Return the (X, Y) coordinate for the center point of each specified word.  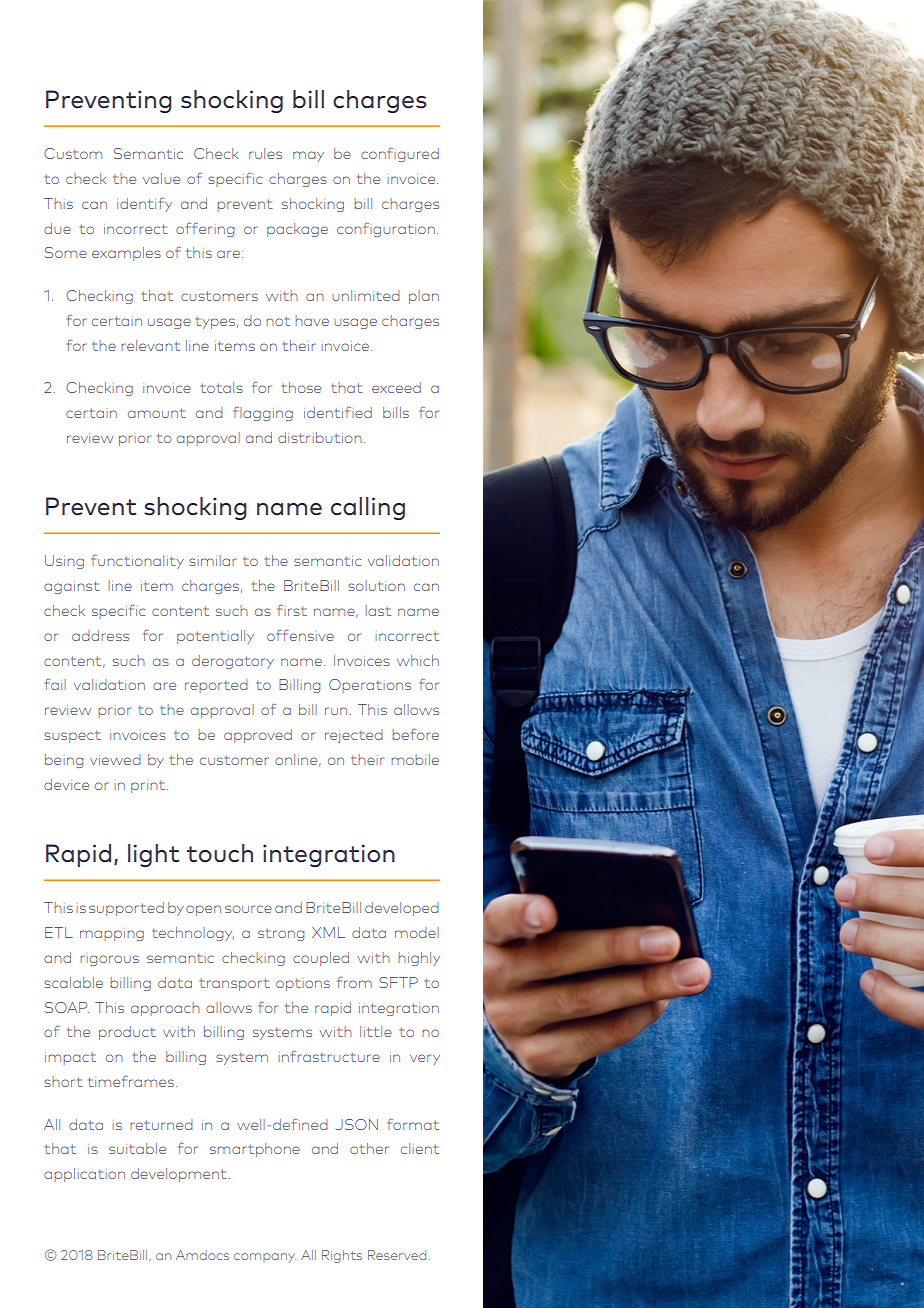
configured (400, 155)
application (84, 1175)
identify (144, 204)
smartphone (255, 1150)
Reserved (397, 1255)
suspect (72, 736)
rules (265, 153)
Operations (370, 686)
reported (216, 686)
